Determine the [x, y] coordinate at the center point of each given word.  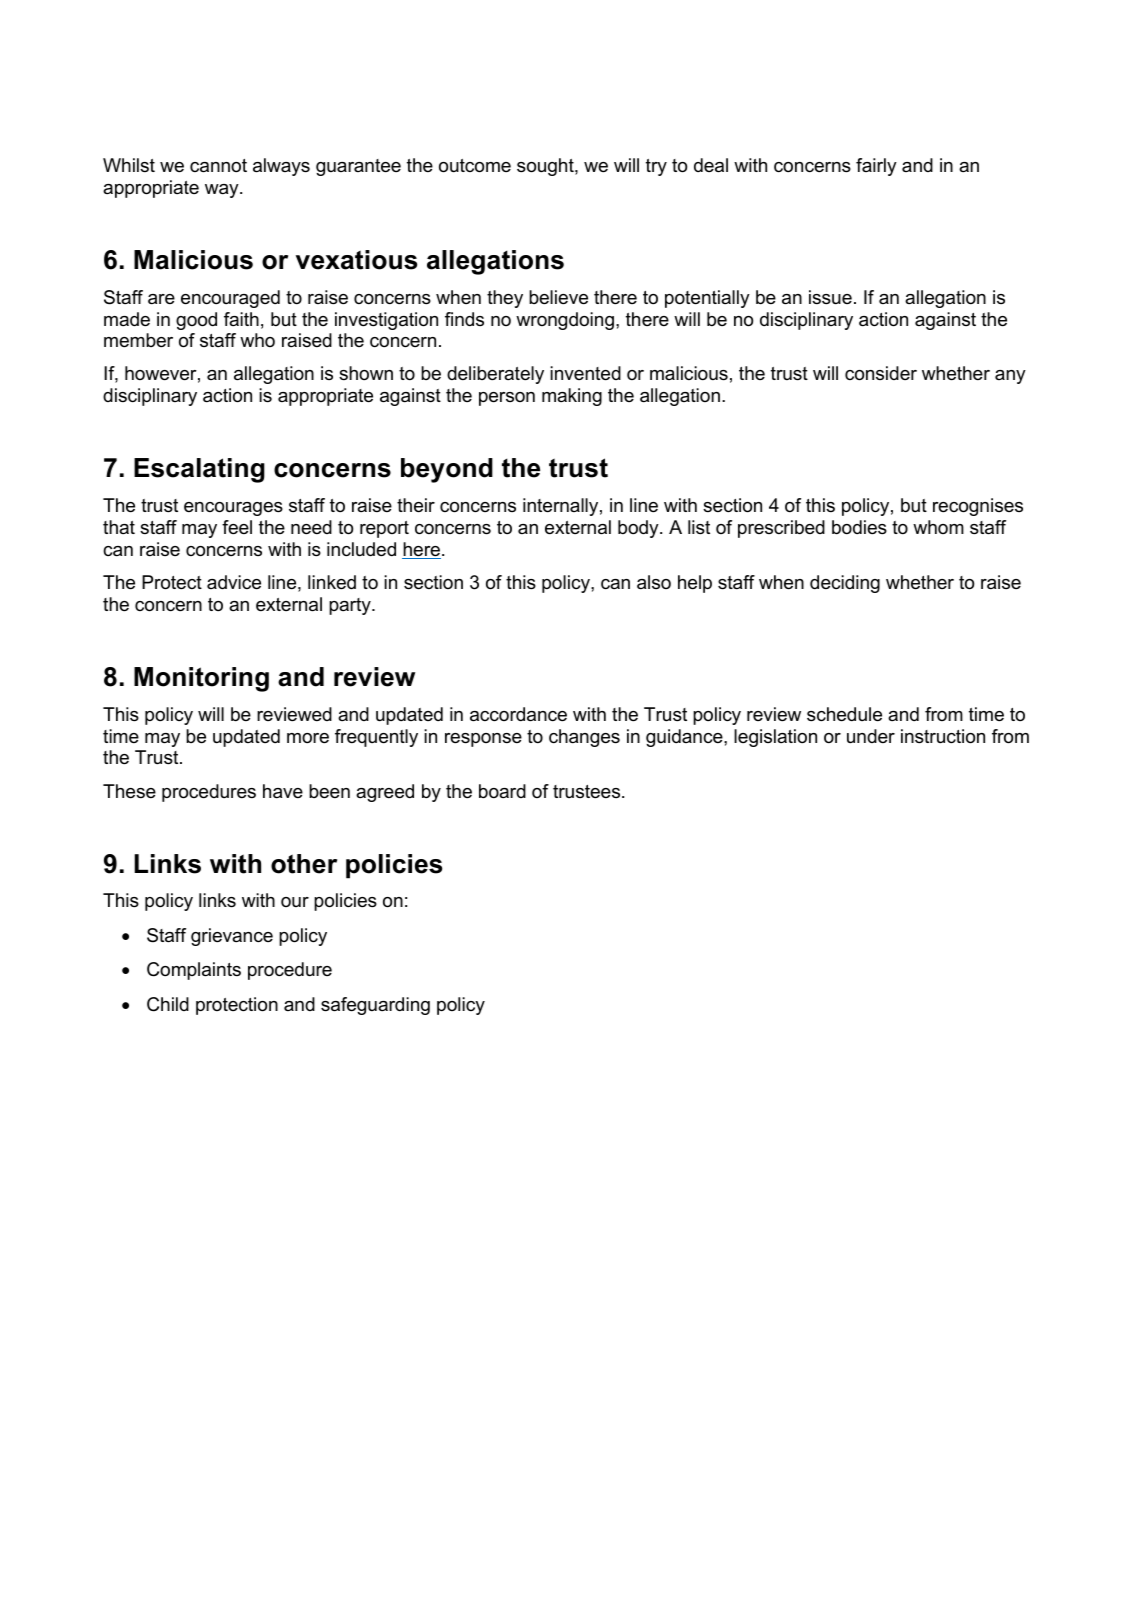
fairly [876, 167]
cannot [218, 166]
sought [546, 167]
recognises [978, 507]
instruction [943, 736]
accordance [518, 714]
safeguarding [375, 1006]
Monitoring [201, 679]
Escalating [199, 470]
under [871, 736]
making [572, 397]
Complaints [194, 971]
